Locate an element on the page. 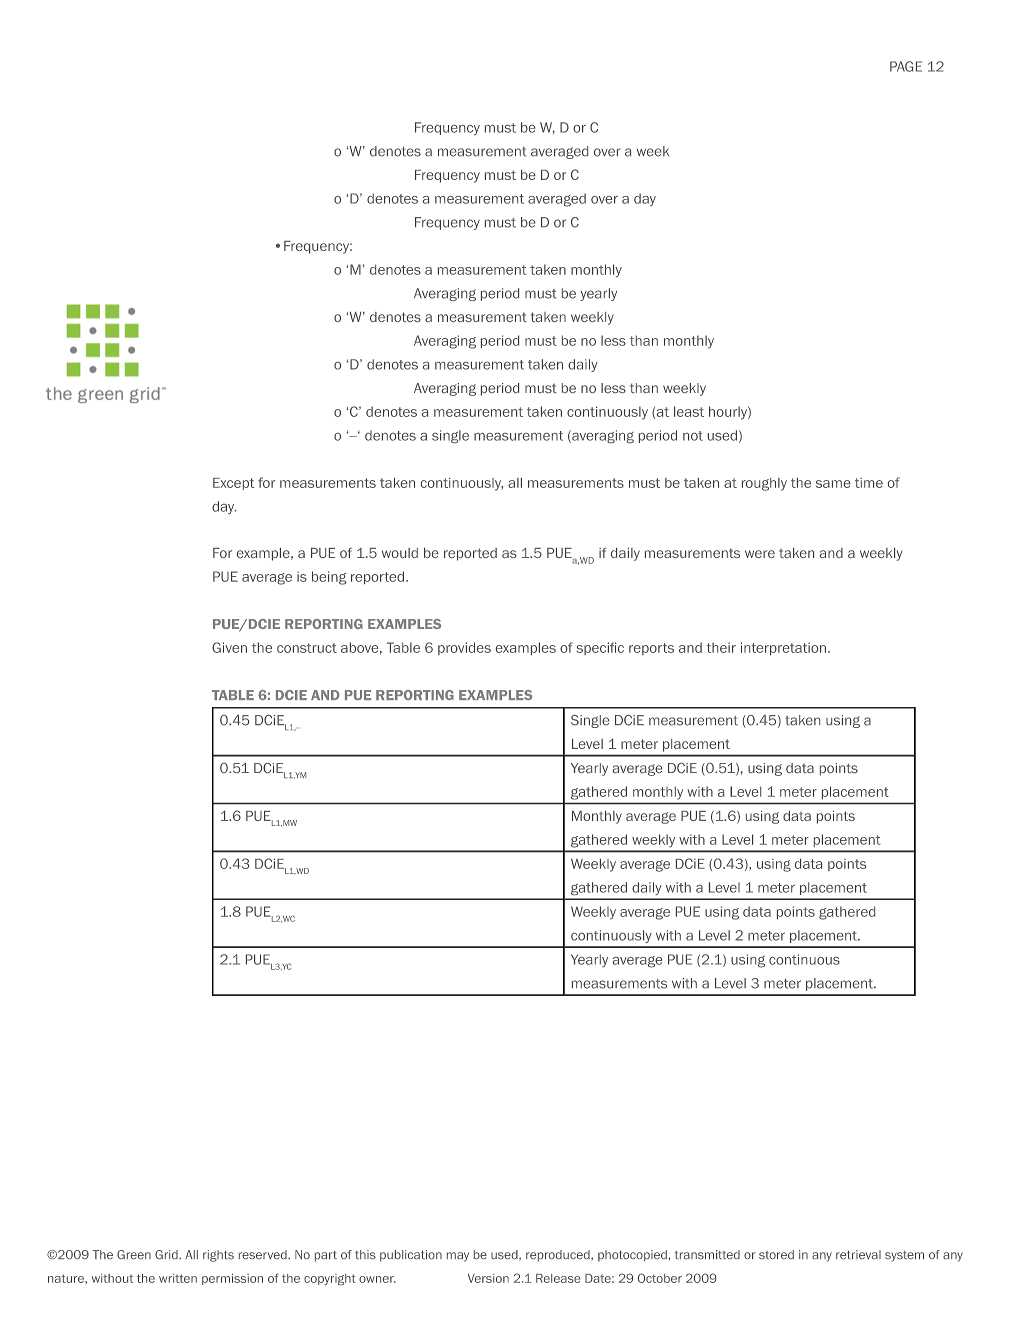 The height and width of the page is (1340, 1036). PAGE is located at coordinates (906, 66).
